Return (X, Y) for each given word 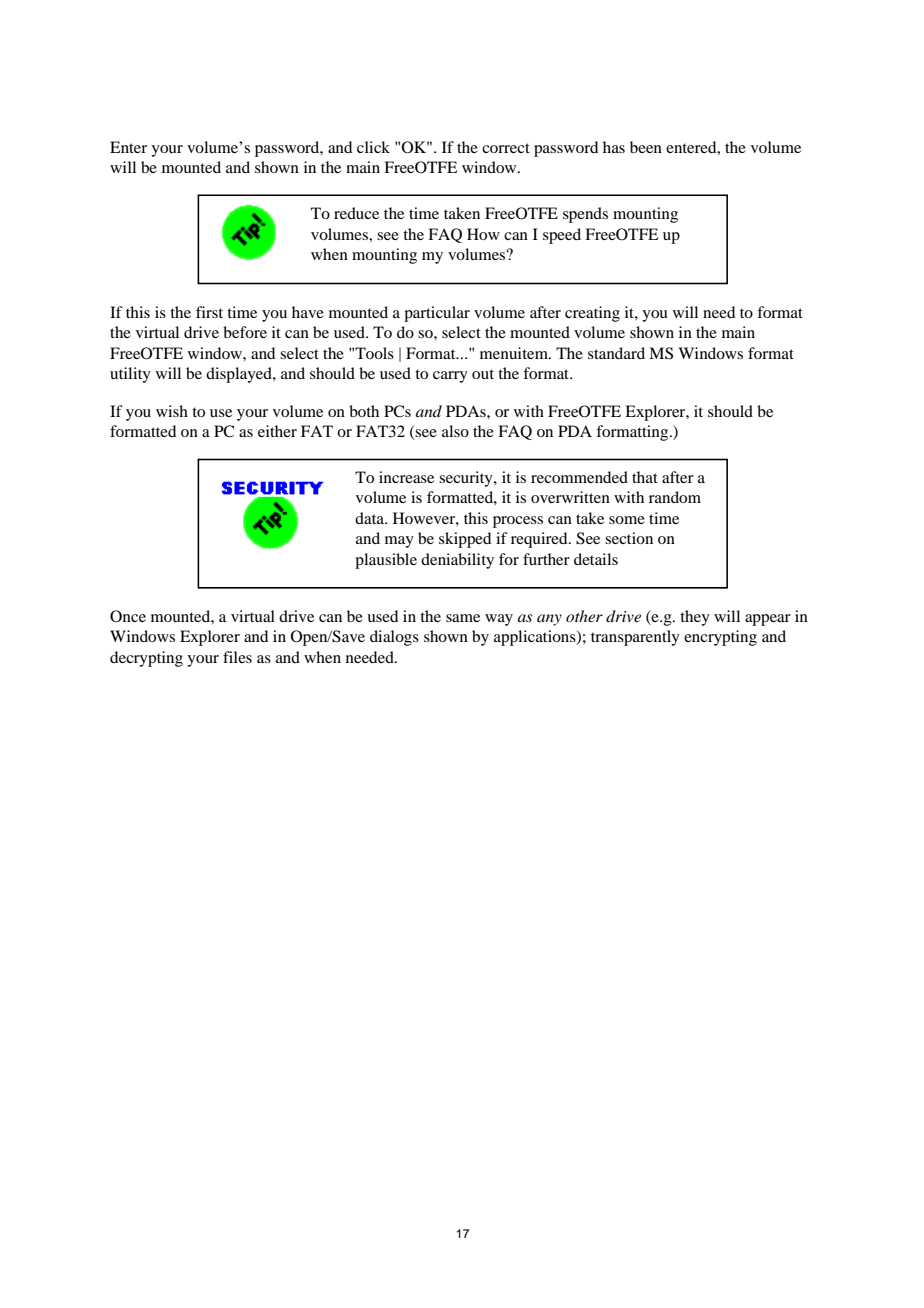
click (373, 147)
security (467, 479)
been (646, 147)
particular (437, 314)
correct (506, 148)
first (209, 312)
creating (592, 314)
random (675, 497)
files (237, 657)
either (277, 431)
